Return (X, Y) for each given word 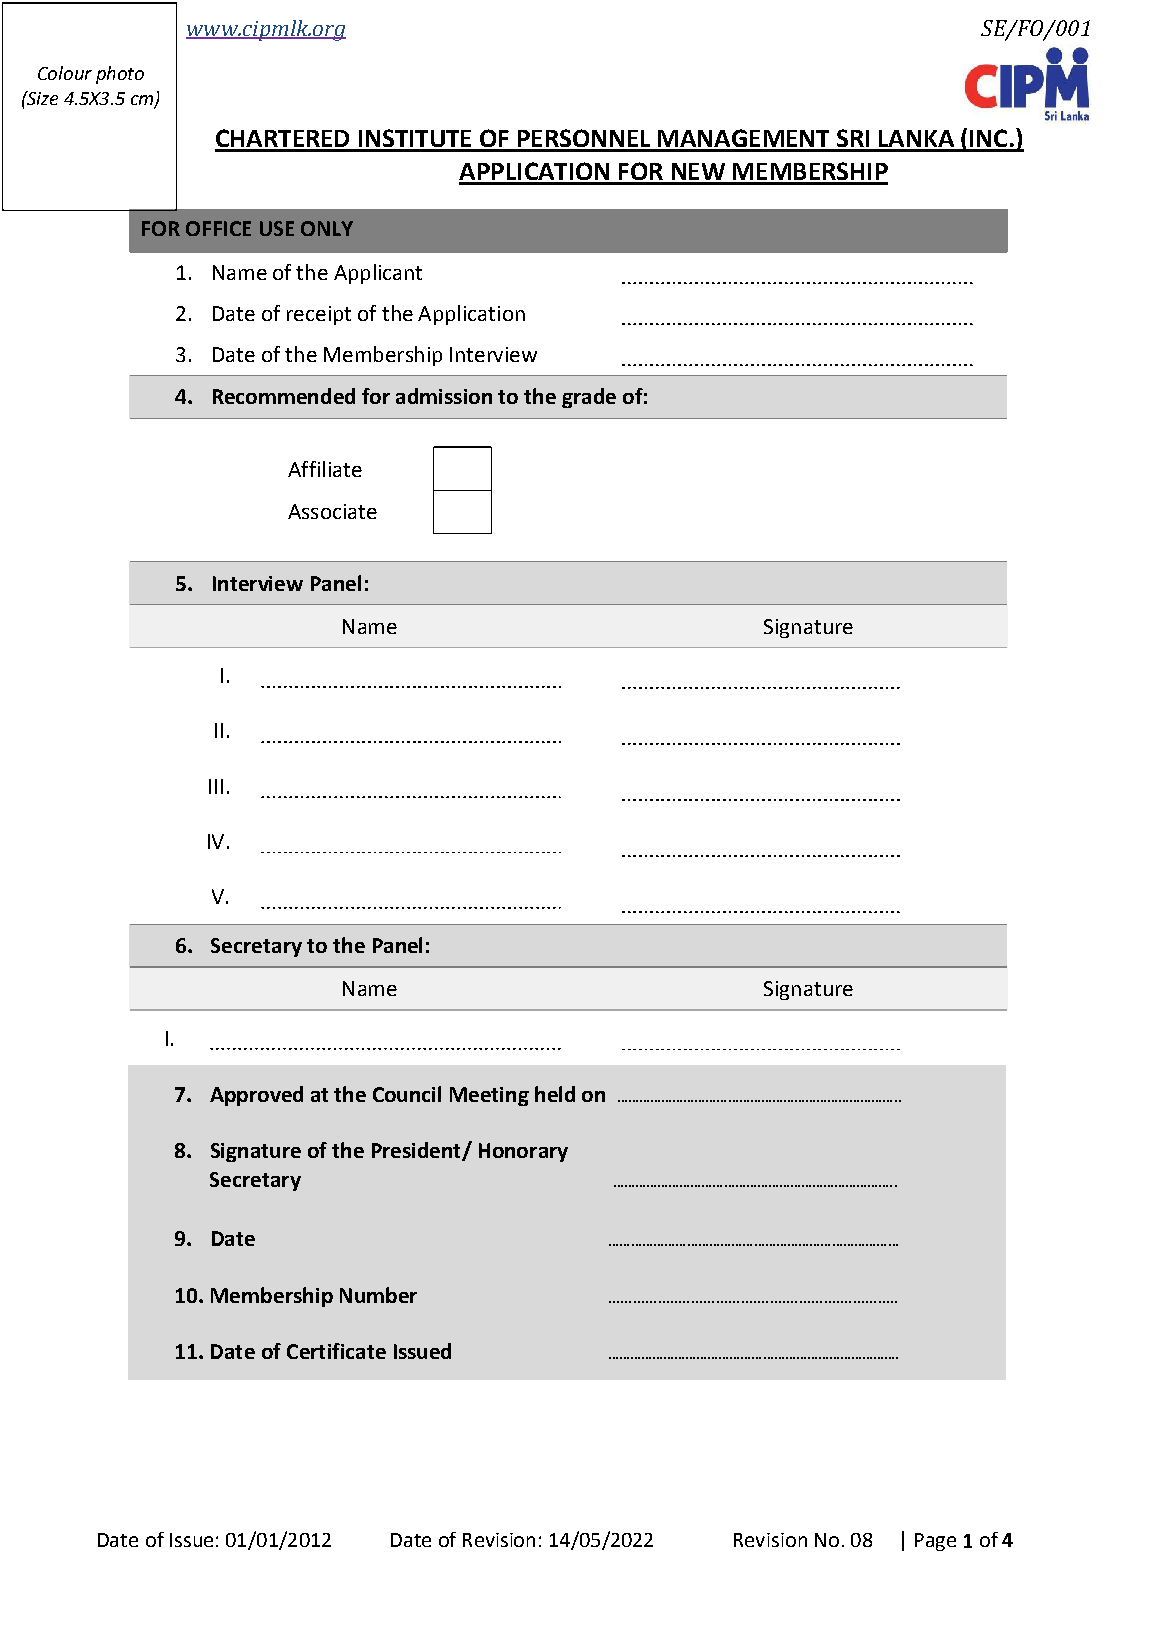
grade (589, 398)
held (555, 1094)
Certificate (336, 1351)
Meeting (489, 1096)
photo (120, 75)
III (216, 786)
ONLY (327, 228)
